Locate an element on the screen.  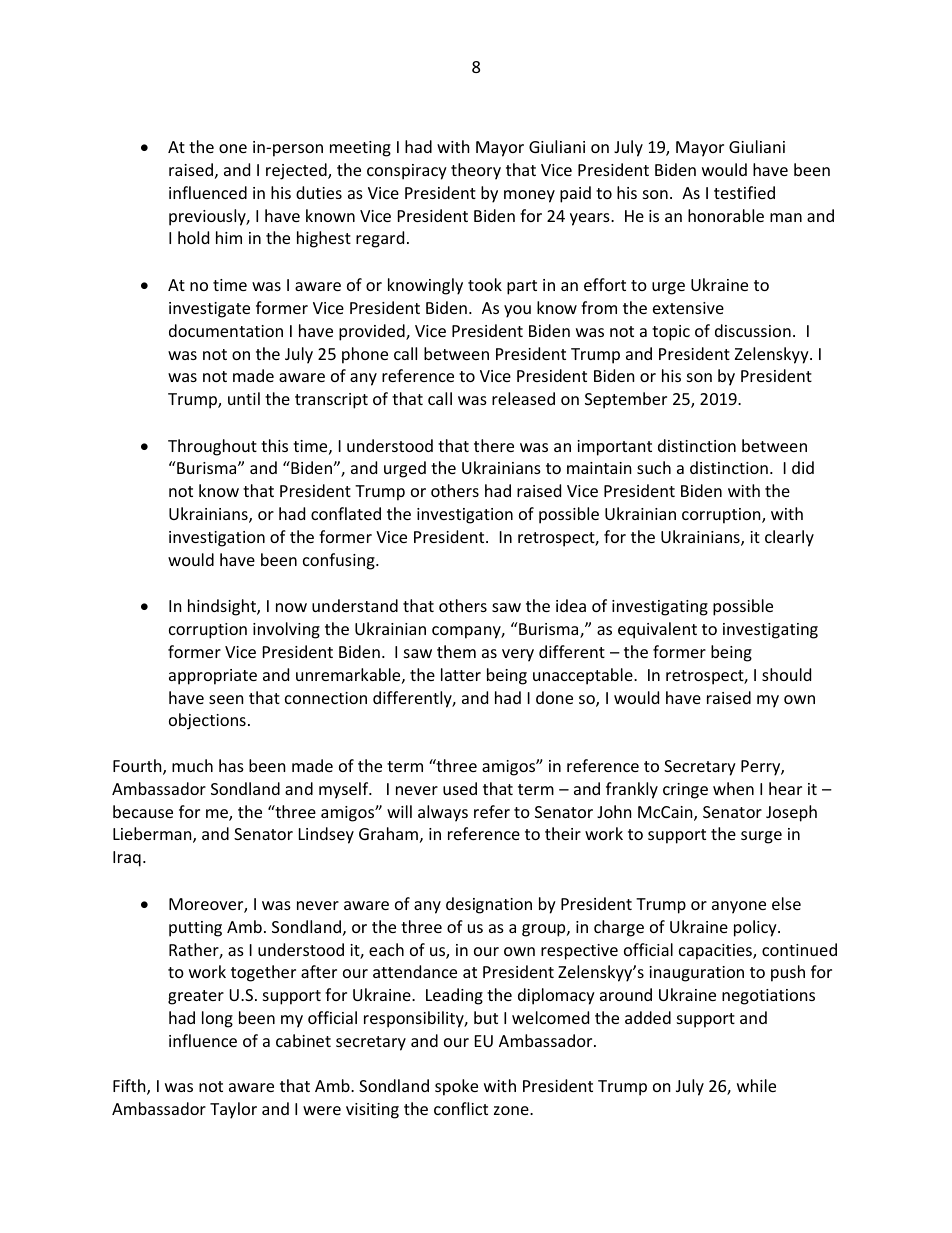
released is located at coordinates (523, 398).
